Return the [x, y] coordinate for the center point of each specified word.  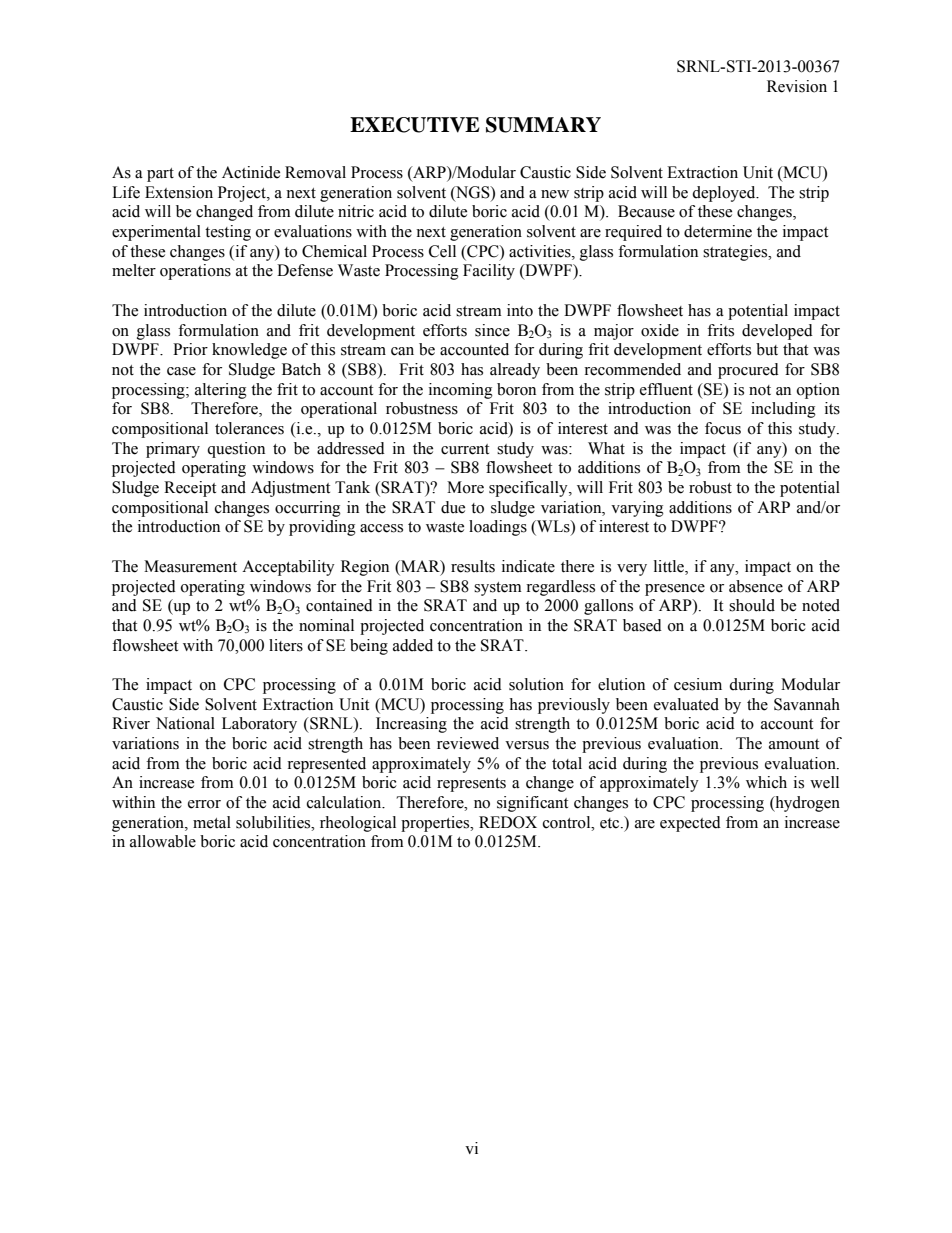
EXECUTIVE [415, 125]
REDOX [508, 822]
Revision [797, 86]
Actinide [251, 172]
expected [690, 824]
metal [212, 822]
